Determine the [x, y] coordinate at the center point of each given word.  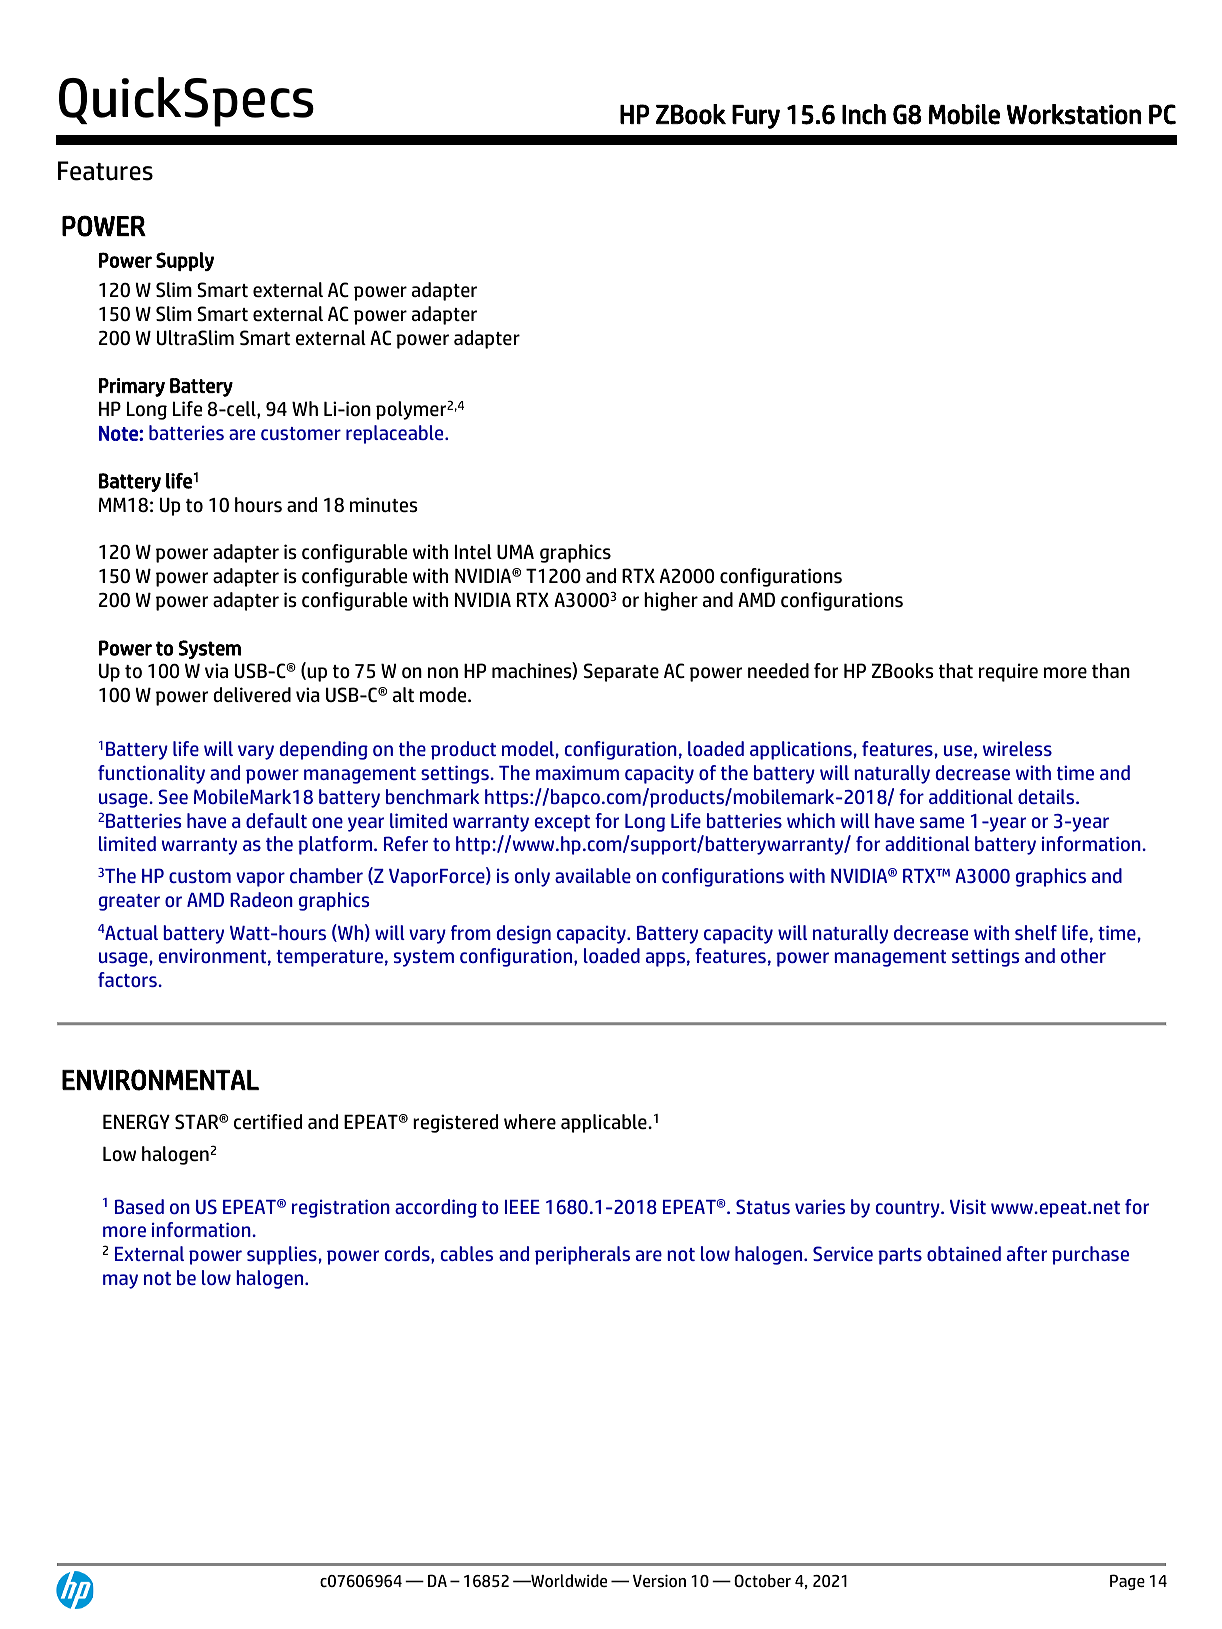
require [1008, 672]
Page [1127, 1582]
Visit [968, 1206]
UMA [515, 552]
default [276, 820]
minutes [384, 505]
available [593, 875]
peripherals [582, 1255]
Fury [756, 117]
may [120, 1281]
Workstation [1074, 114]
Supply [185, 261]
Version [659, 1580]
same [942, 822]
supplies [283, 1255]
